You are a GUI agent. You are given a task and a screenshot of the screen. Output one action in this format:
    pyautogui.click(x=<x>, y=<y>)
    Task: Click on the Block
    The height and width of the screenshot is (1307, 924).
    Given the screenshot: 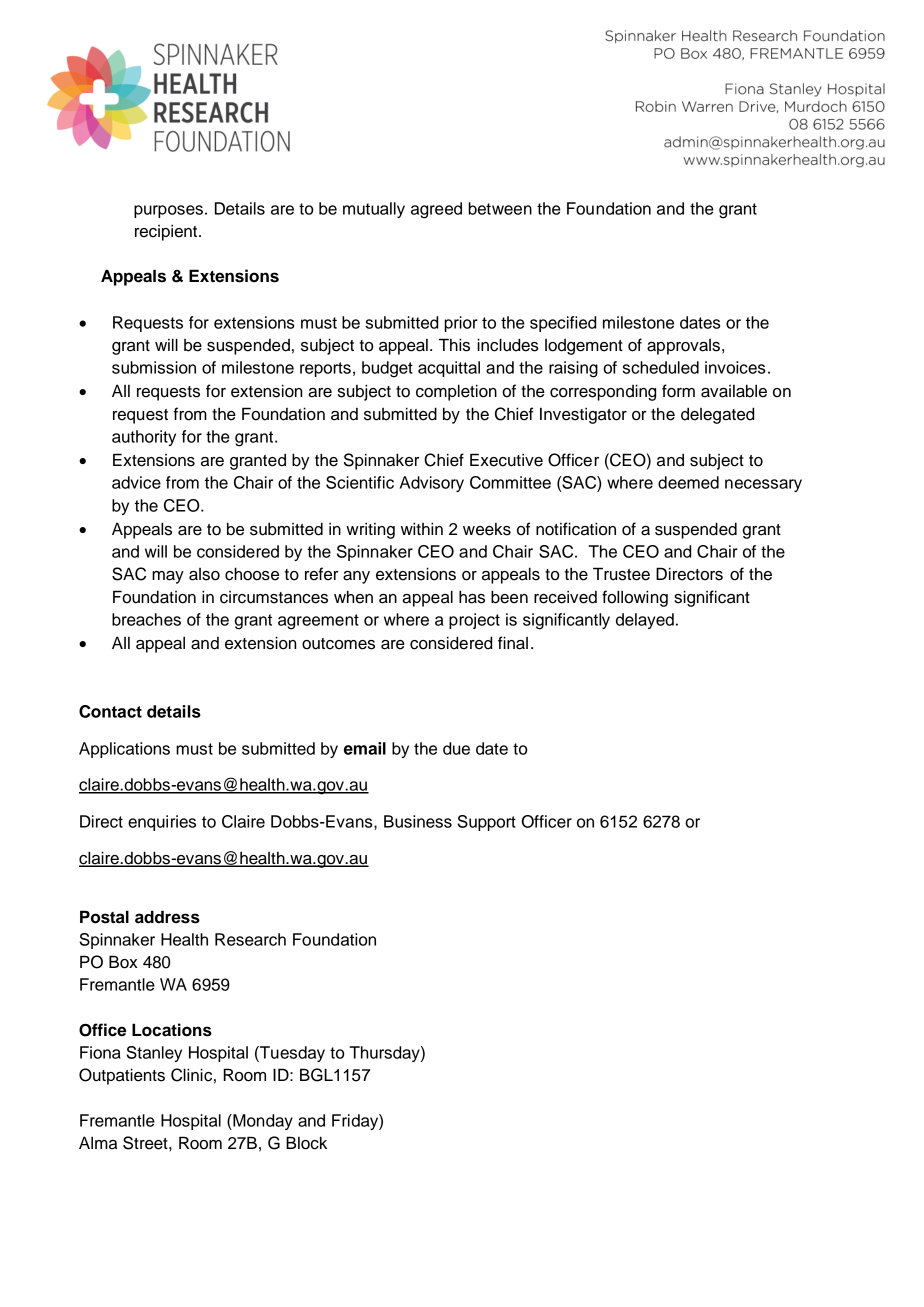 What is the action you would take?
    pyautogui.click(x=306, y=1143)
